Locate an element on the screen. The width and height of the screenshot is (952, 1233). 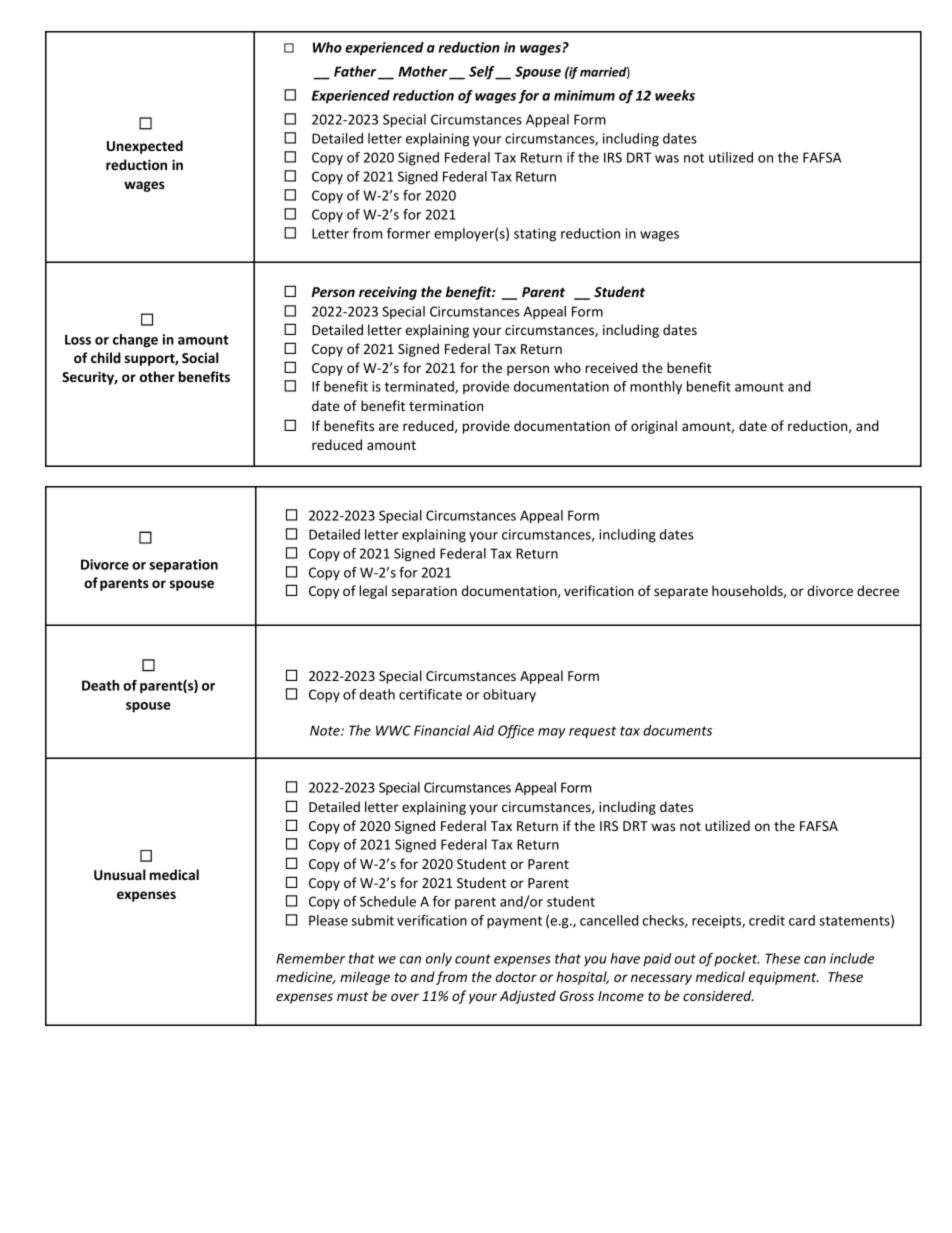
weeks is located at coordinates (675, 95).
